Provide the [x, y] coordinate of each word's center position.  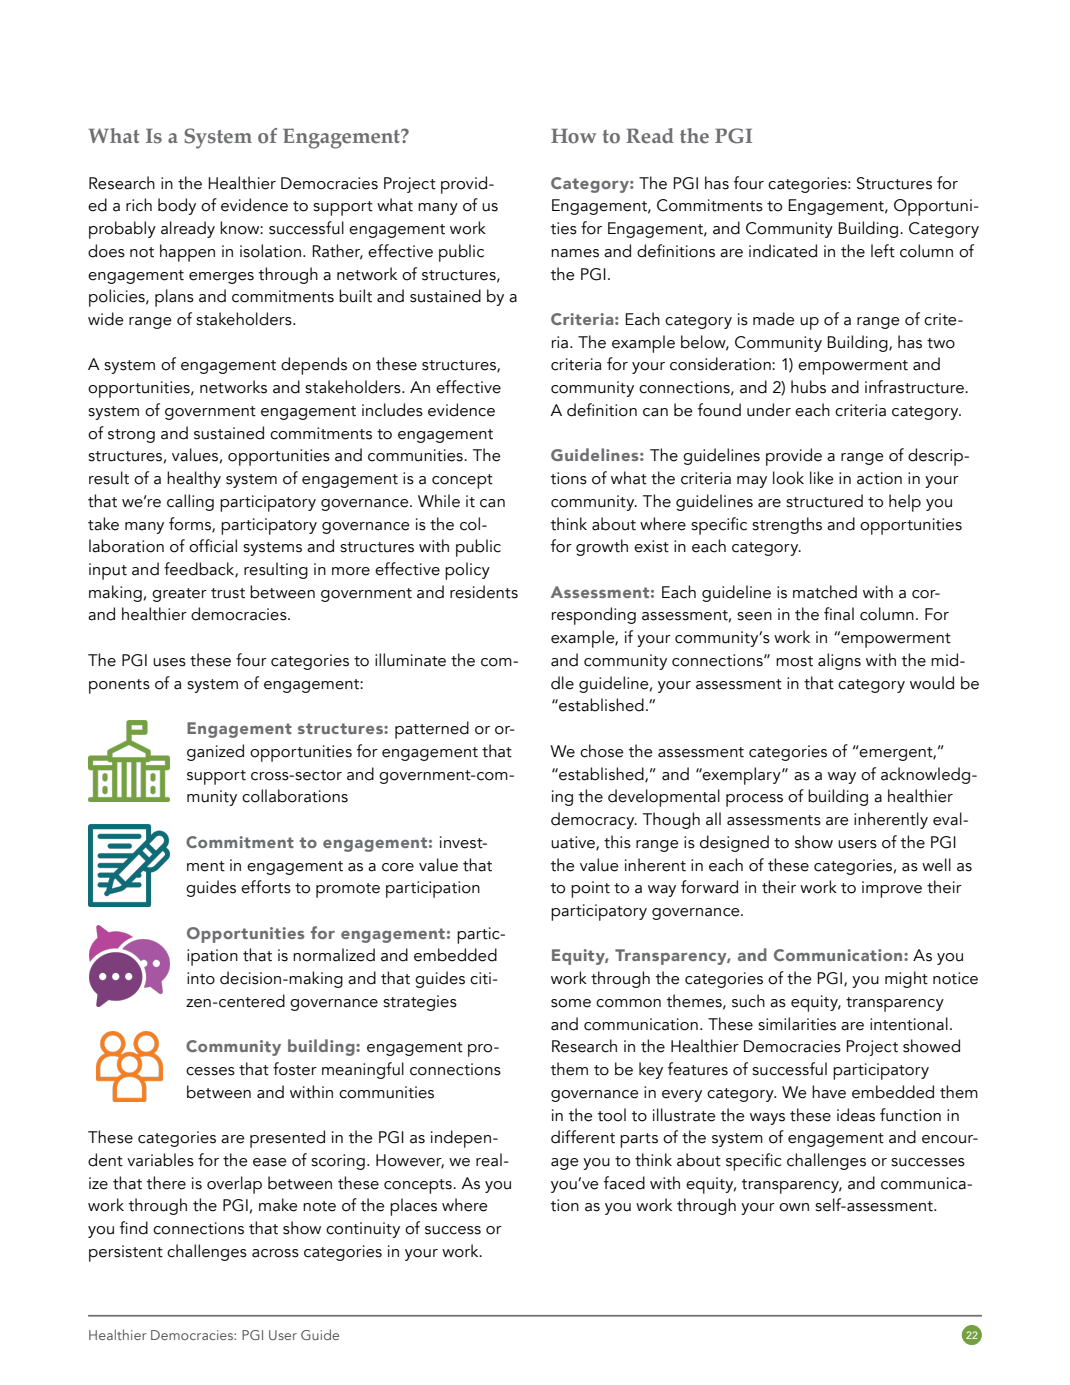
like [822, 478]
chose [602, 751]
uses [169, 662]
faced [624, 1183]
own [794, 1207]
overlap [234, 1185]
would [932, 683]
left [883, 251]
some [571, 1003]
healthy [194, 479]
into [201, 978]
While [439, 501]
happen [187, 253]
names [575, 253]
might [906, 979]
